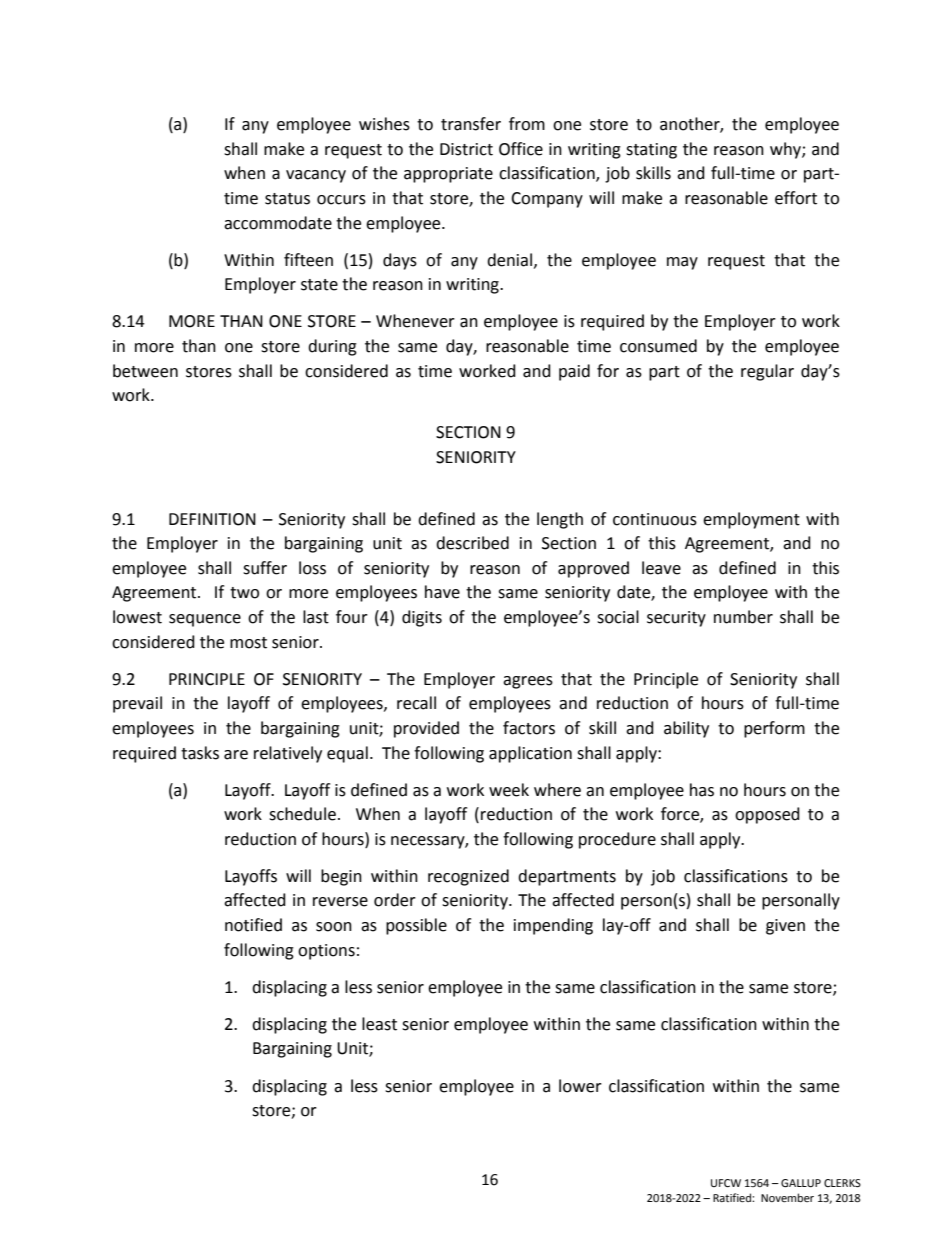  I want to click on recognized, so click(468, 877).
